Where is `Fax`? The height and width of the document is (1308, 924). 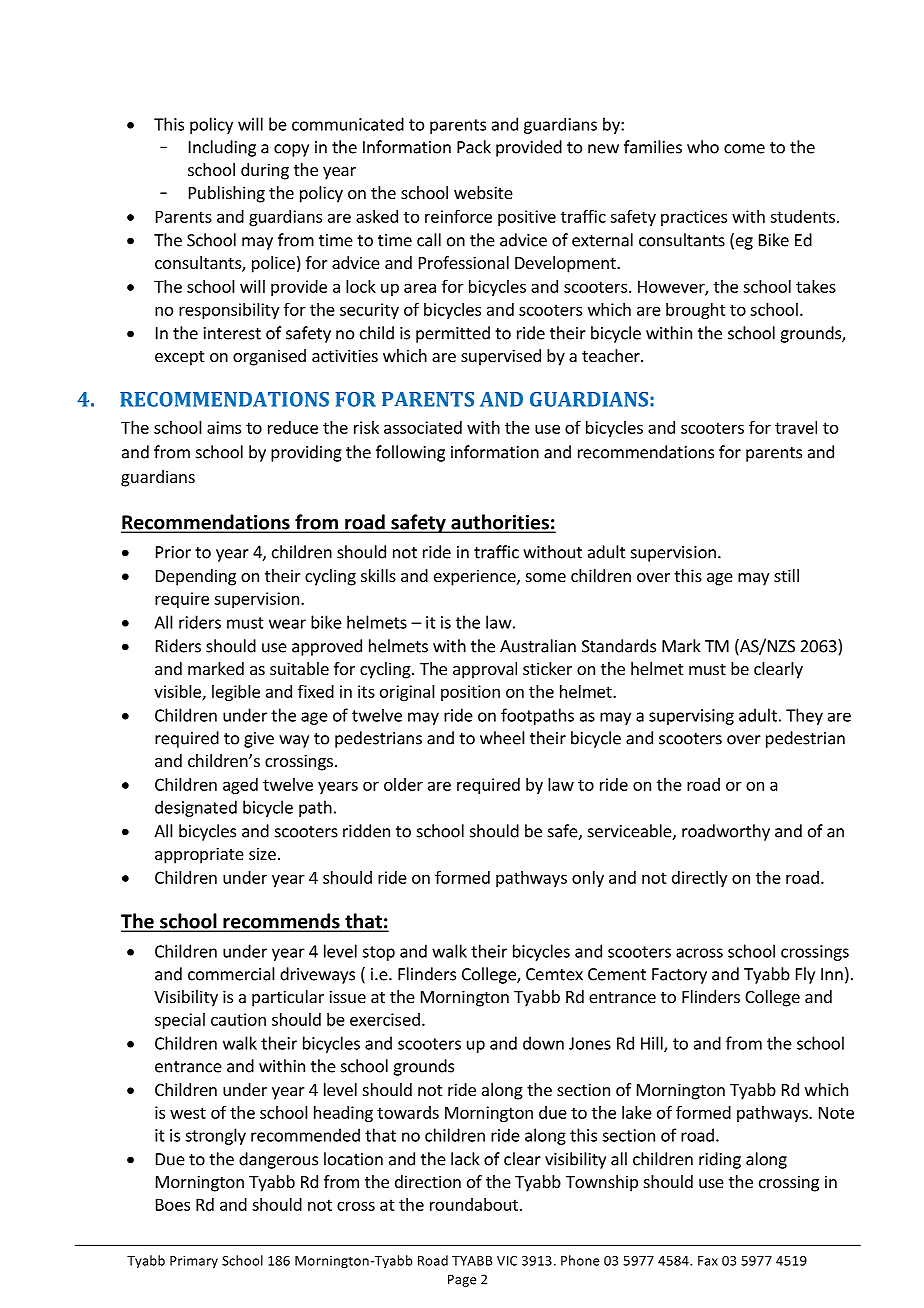
Fax is located at coordinates (708, 1261).
